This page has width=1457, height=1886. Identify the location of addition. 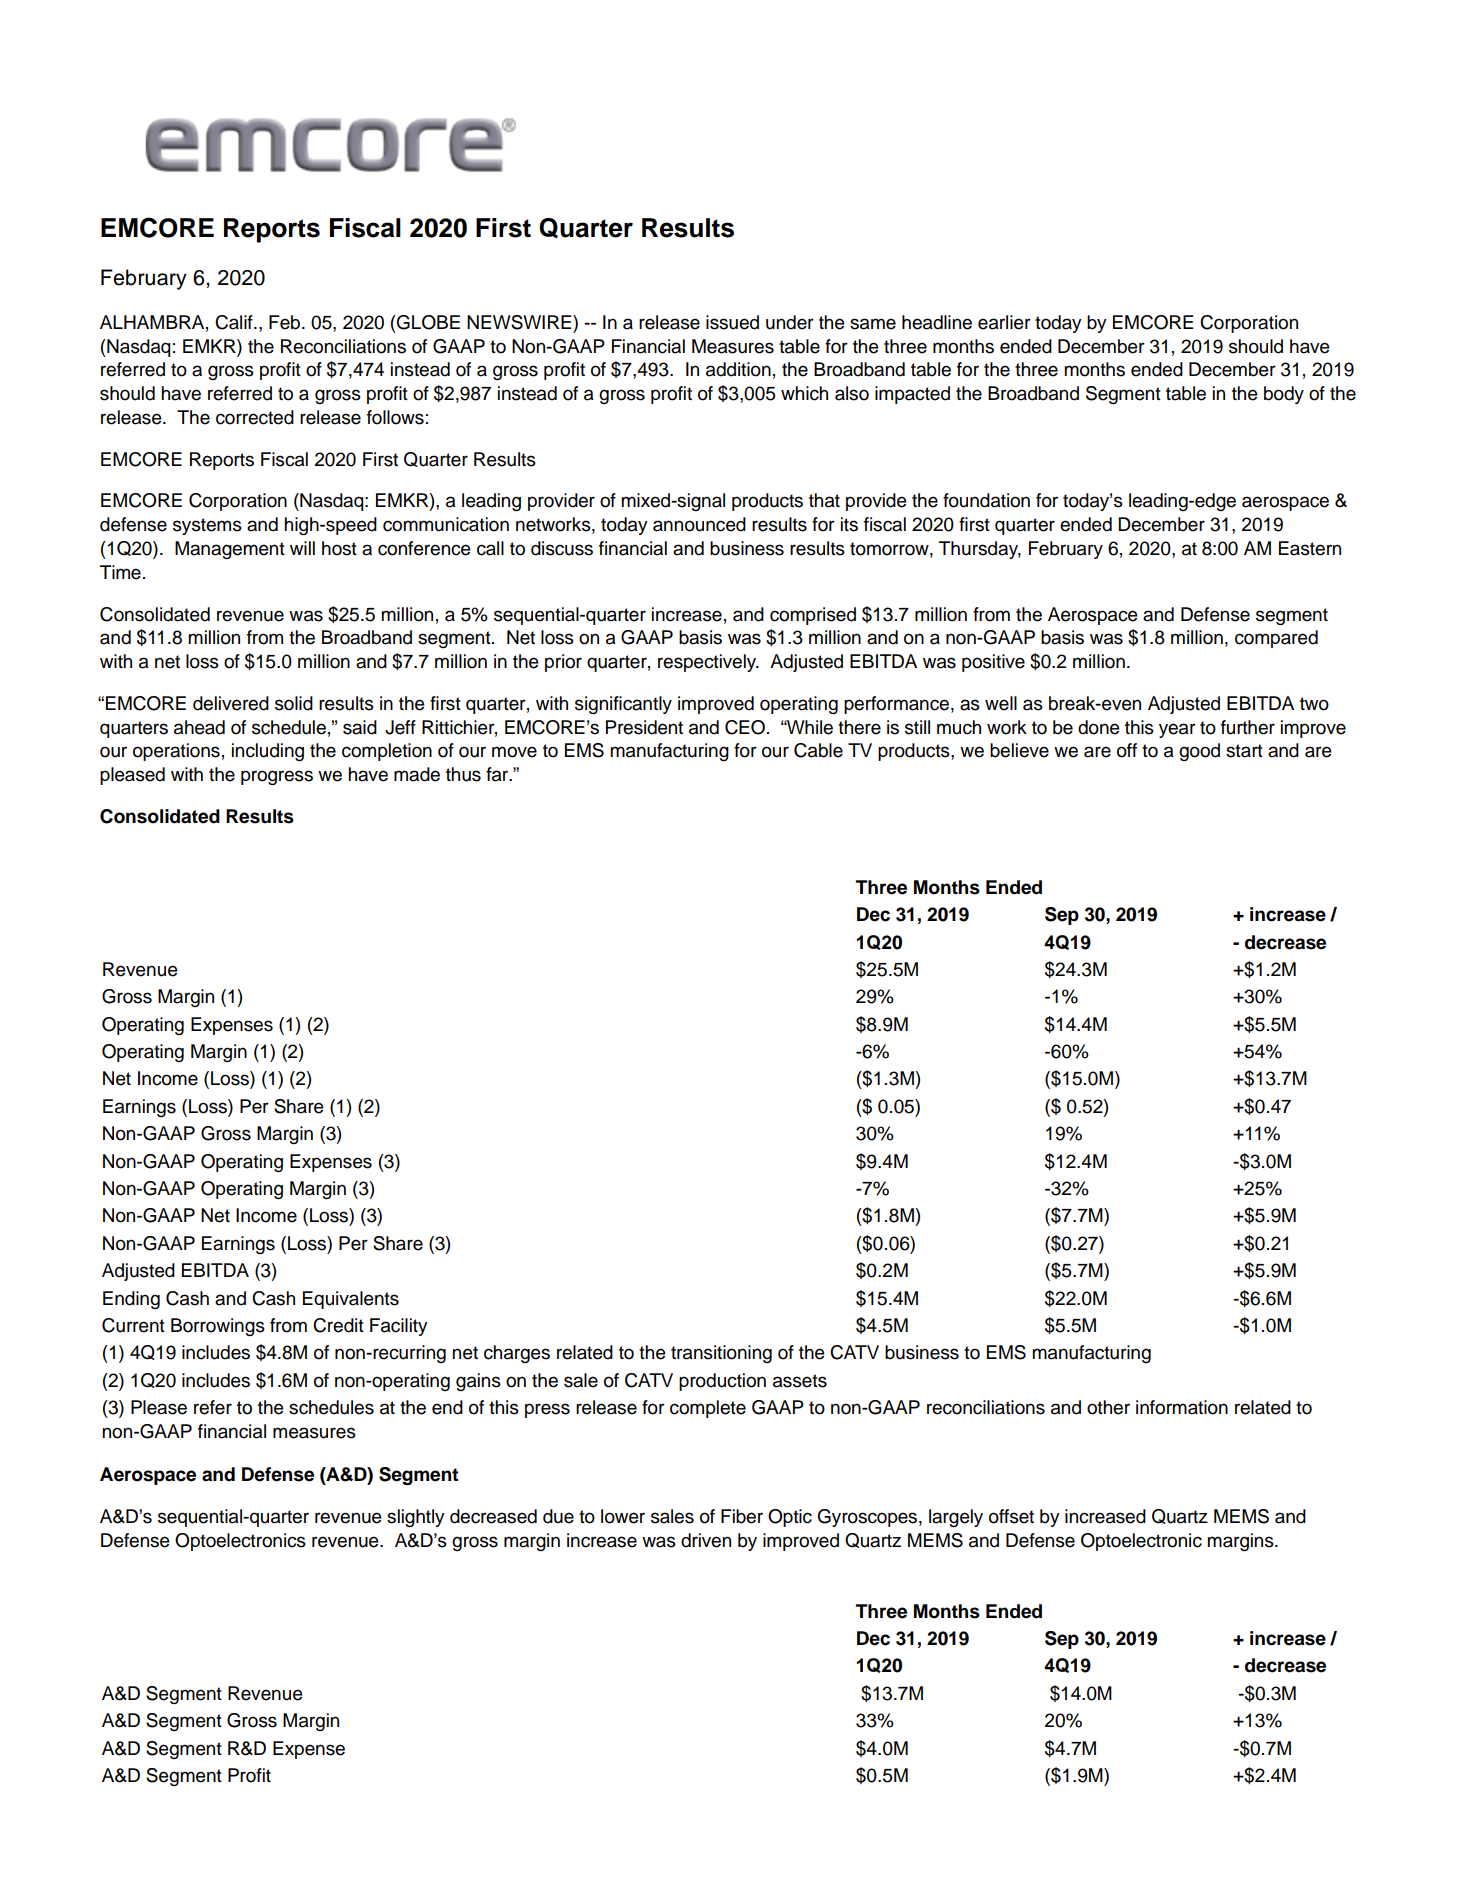
(738, 369).
